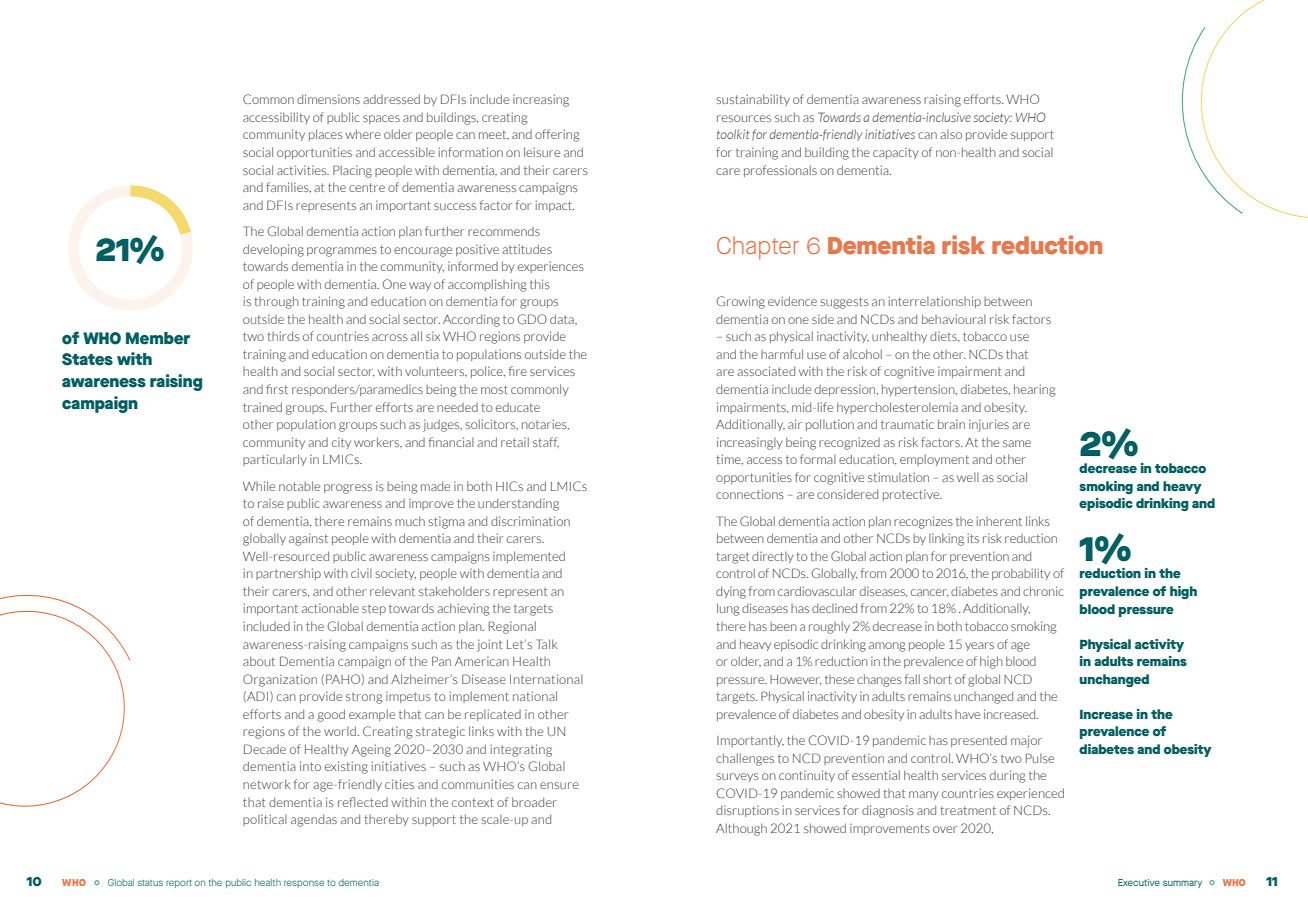  What do you see at coordinates (954, 319) in the screenshot?
I see `behavioural` at bounding box center [954, 319].
